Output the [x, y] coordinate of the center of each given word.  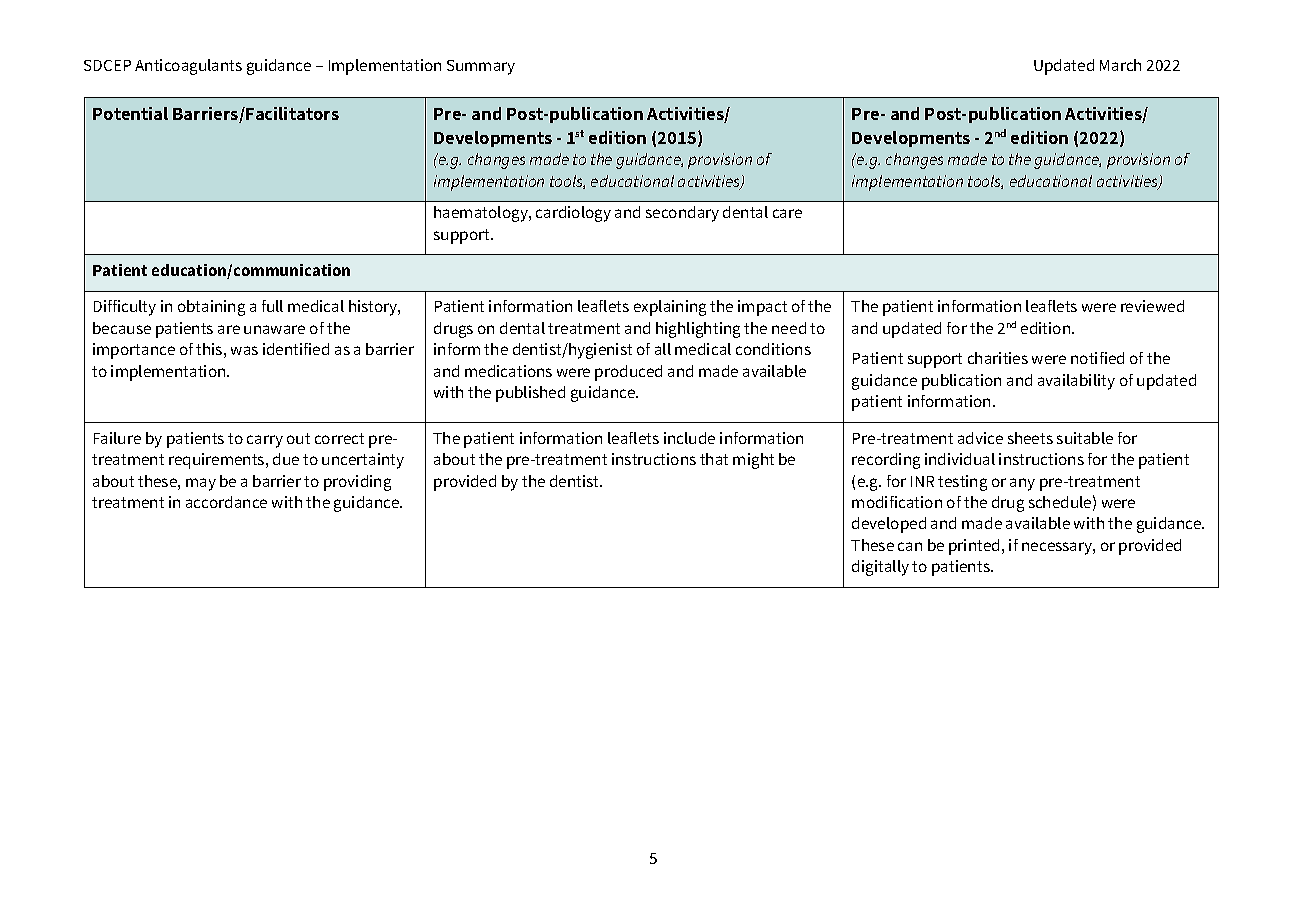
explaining [670, 308]
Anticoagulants [188, 67]
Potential [130, 113]
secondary [682, 214]
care [787, 213]
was [244, 350]
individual [960, 459]
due [286, 459]
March [1120, 65]
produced [628, 373]
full [272, 306]
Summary [481, 67]
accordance [226, 502]
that [714, 459]
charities [998, 358]
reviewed [1152, 306]
